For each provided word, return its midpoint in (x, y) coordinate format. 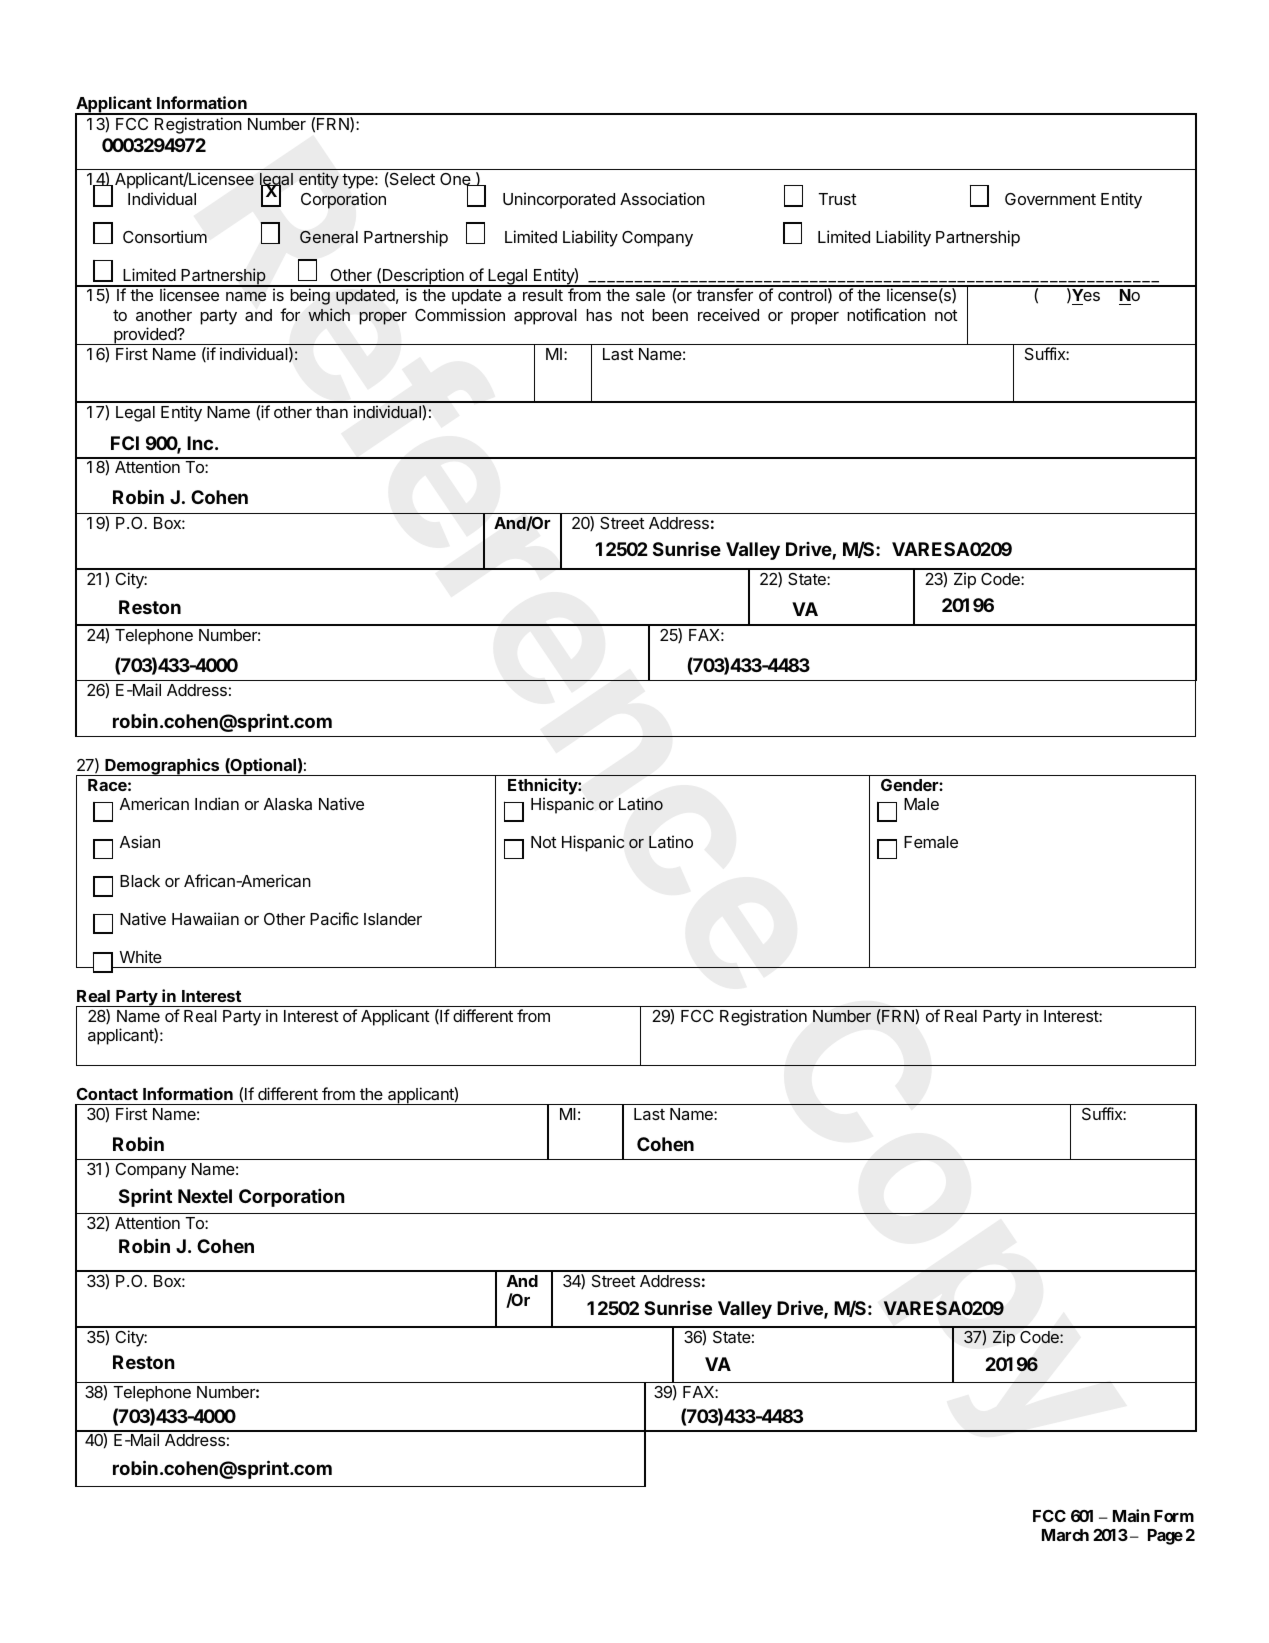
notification (886, 314)
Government (1050, 199)
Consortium (165, 236)
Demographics (162, 767)
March (1065, 1535)
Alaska (288, 804)
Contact (107, 1094)
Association (662, 198)
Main (1131, 1515)
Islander (393, 919)
